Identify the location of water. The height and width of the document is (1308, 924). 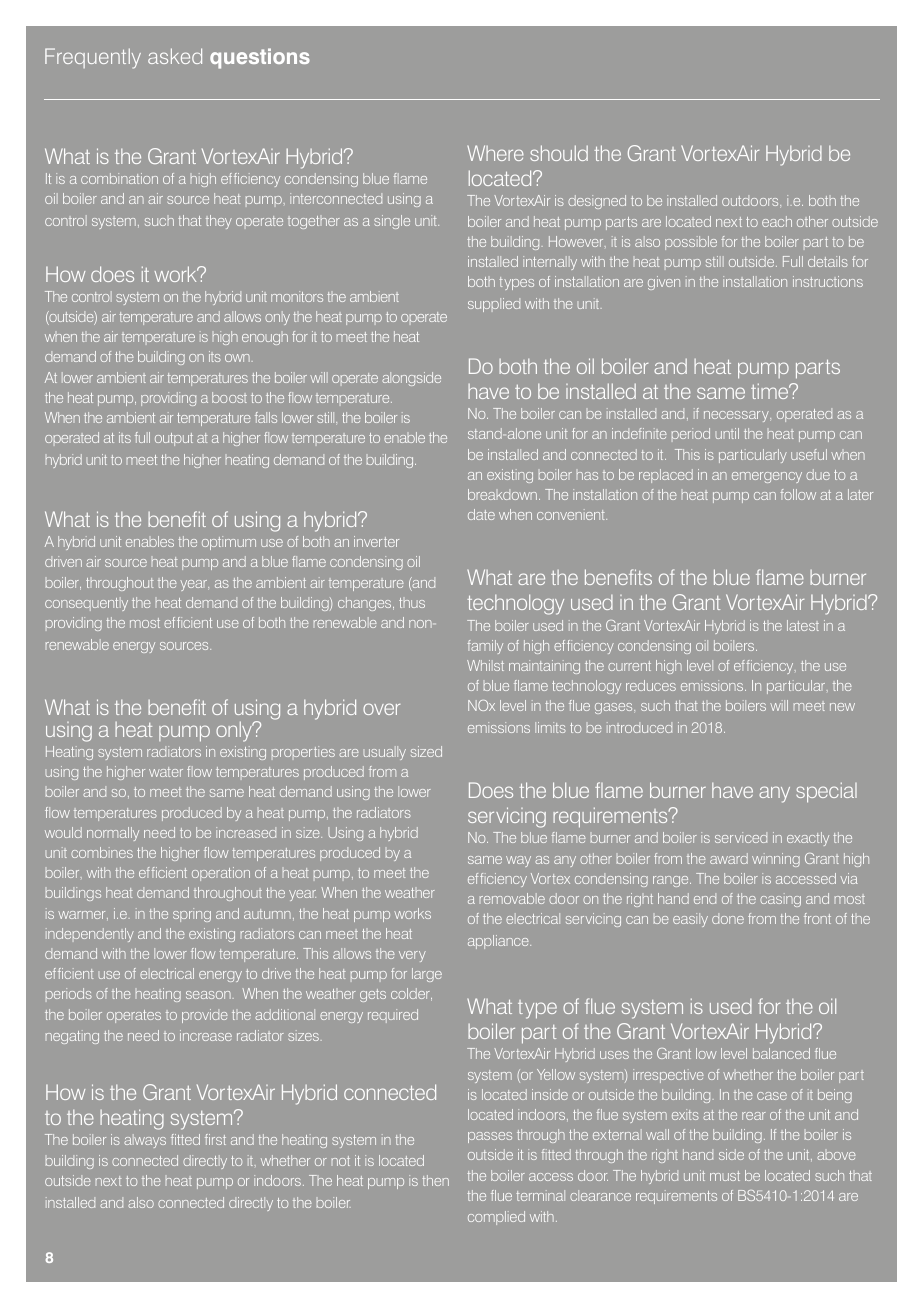
(166, 772).
